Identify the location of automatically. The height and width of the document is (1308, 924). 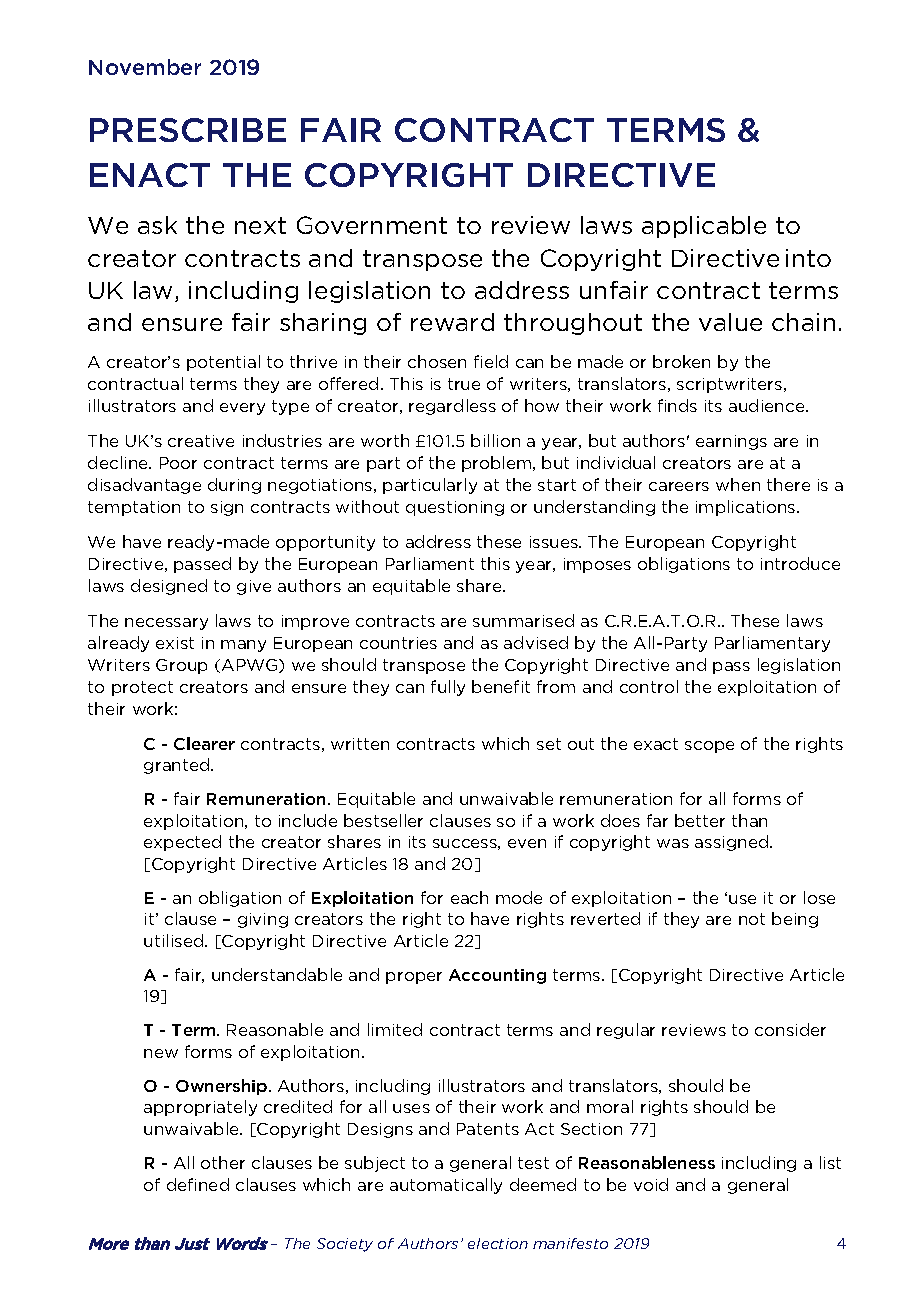
(446, 1186).
